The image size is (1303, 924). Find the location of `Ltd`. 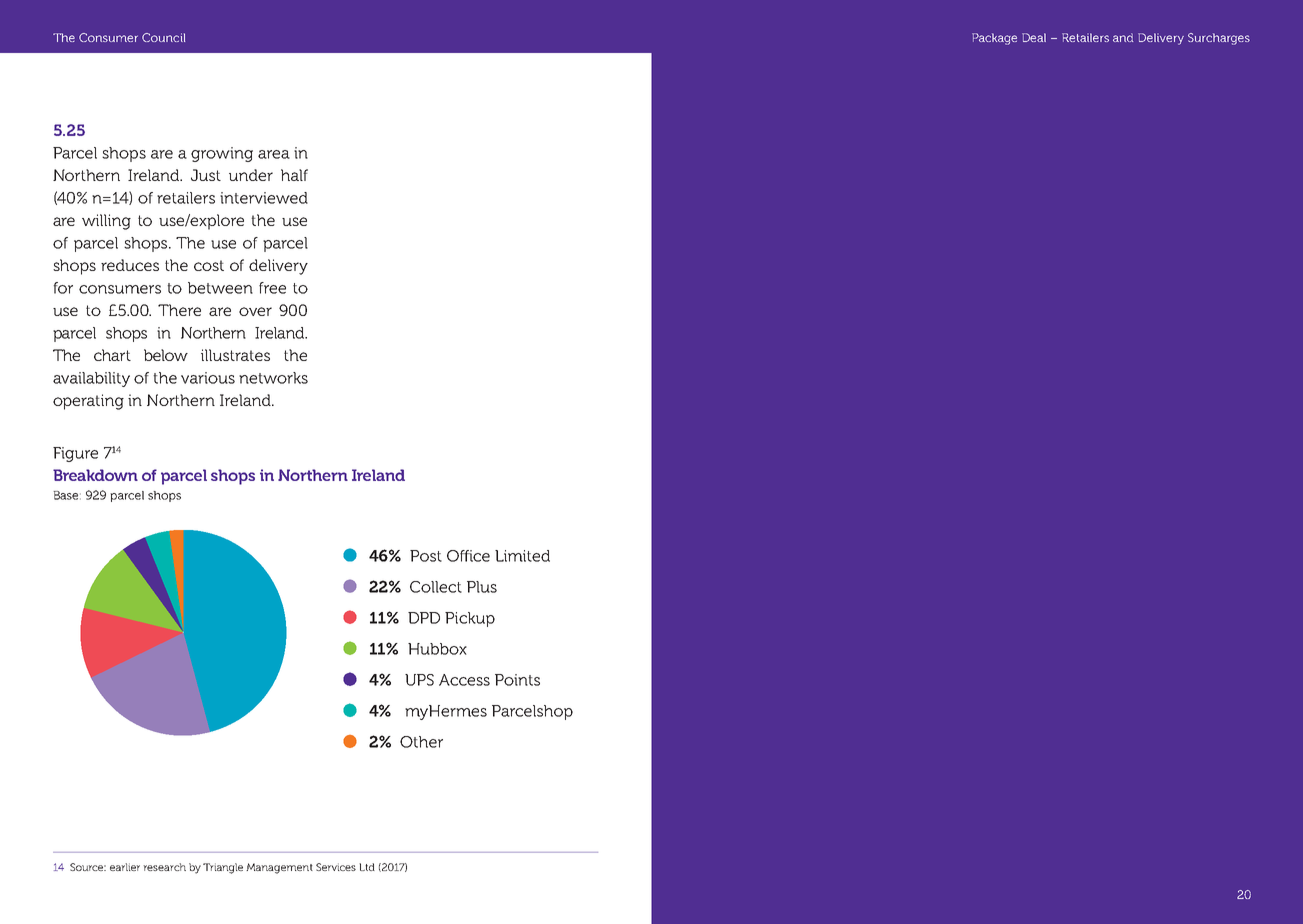

Ltd is located at coordinates (367, 867).
